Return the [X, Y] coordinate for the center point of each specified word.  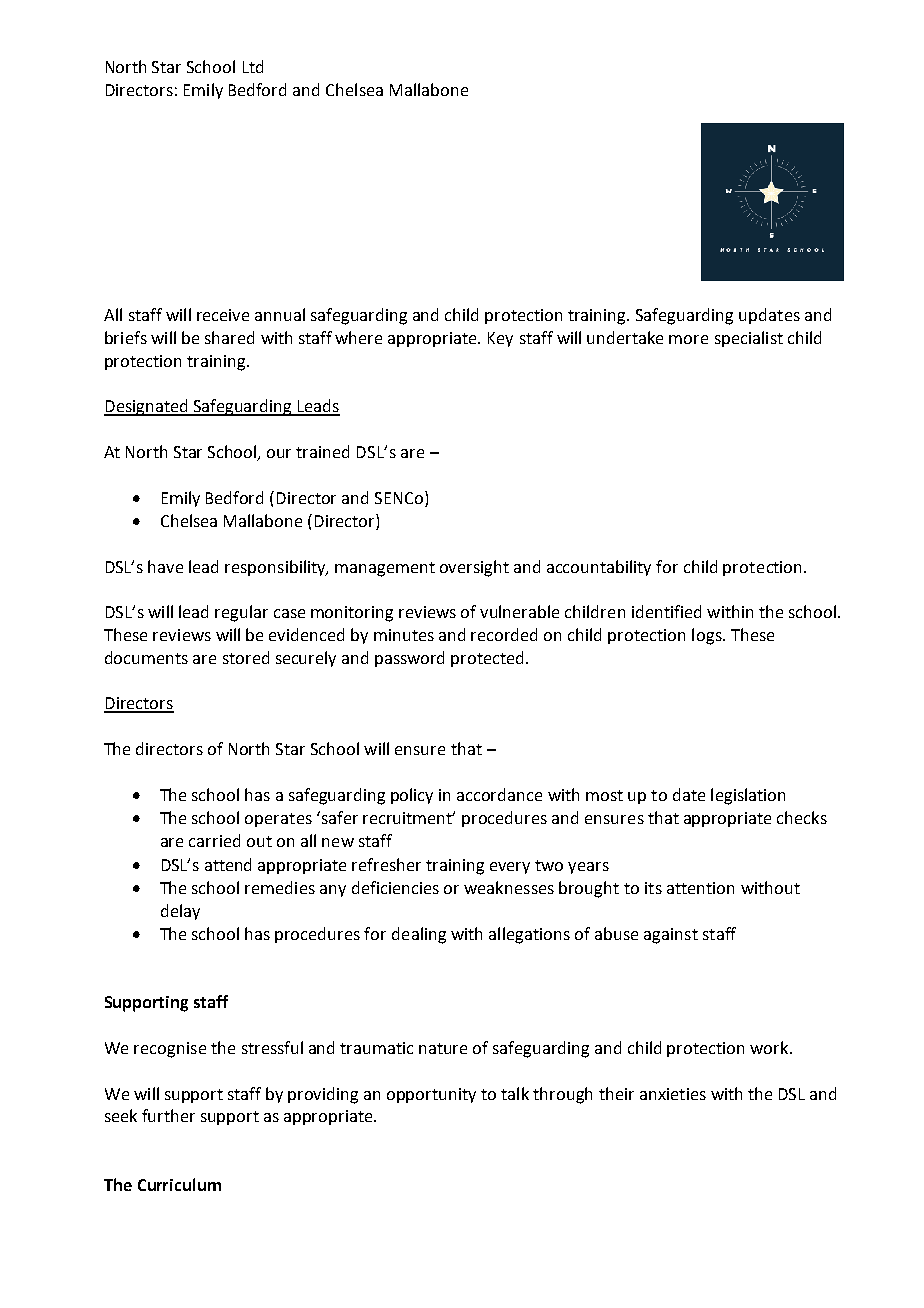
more [688, 339]
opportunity [431, 1095]
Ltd [253, 66]
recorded [504, 634]
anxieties [673, 1094]
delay [180, 912]
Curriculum [179, 1184]
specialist [749, 339]
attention [700, 888]
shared [229, 337]
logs [708, 636]
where [358, 337]
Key [500, 339]
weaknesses [509, 887]
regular [241, 613]
